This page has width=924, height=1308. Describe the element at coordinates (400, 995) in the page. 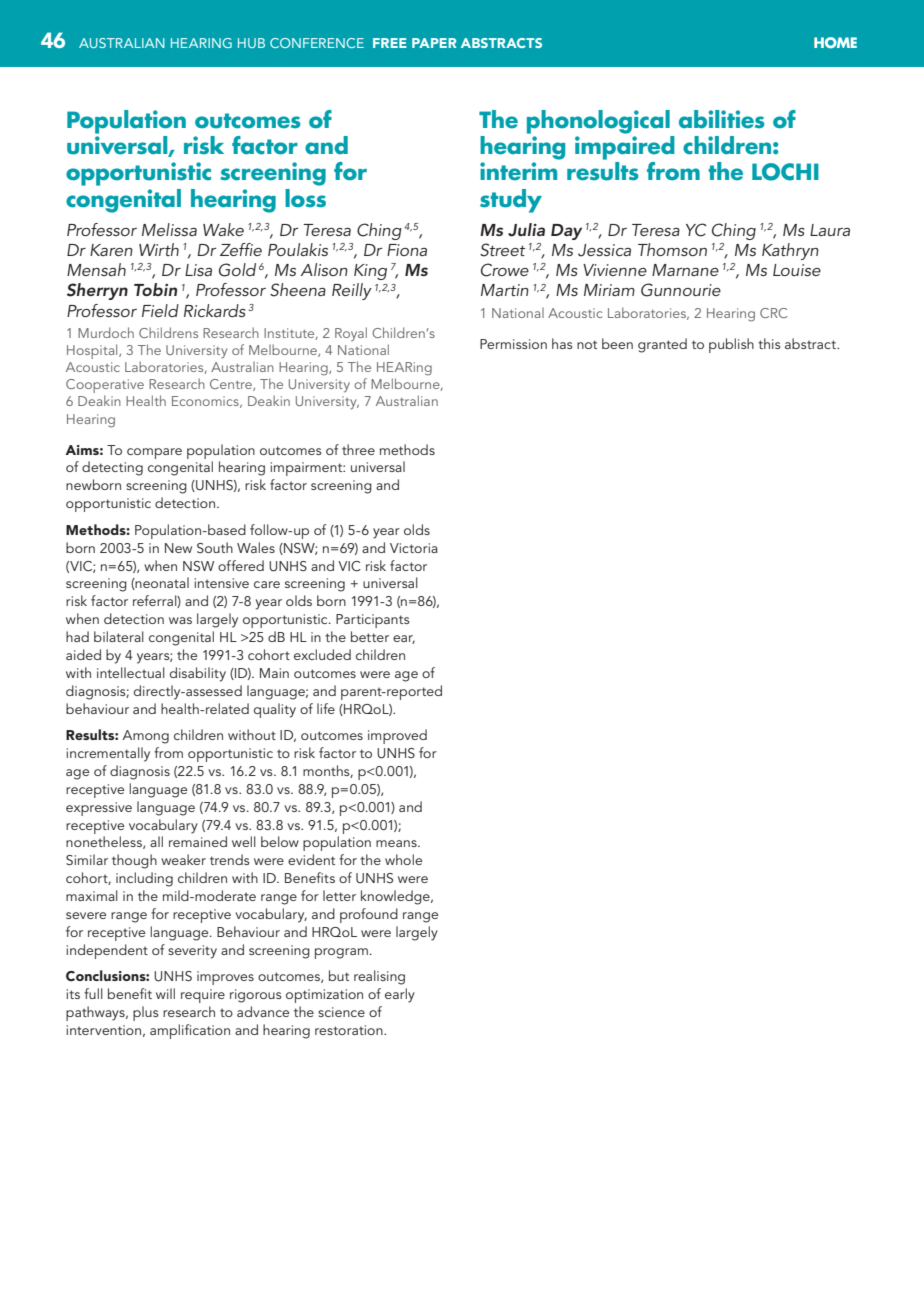

I see `early` at that location.
